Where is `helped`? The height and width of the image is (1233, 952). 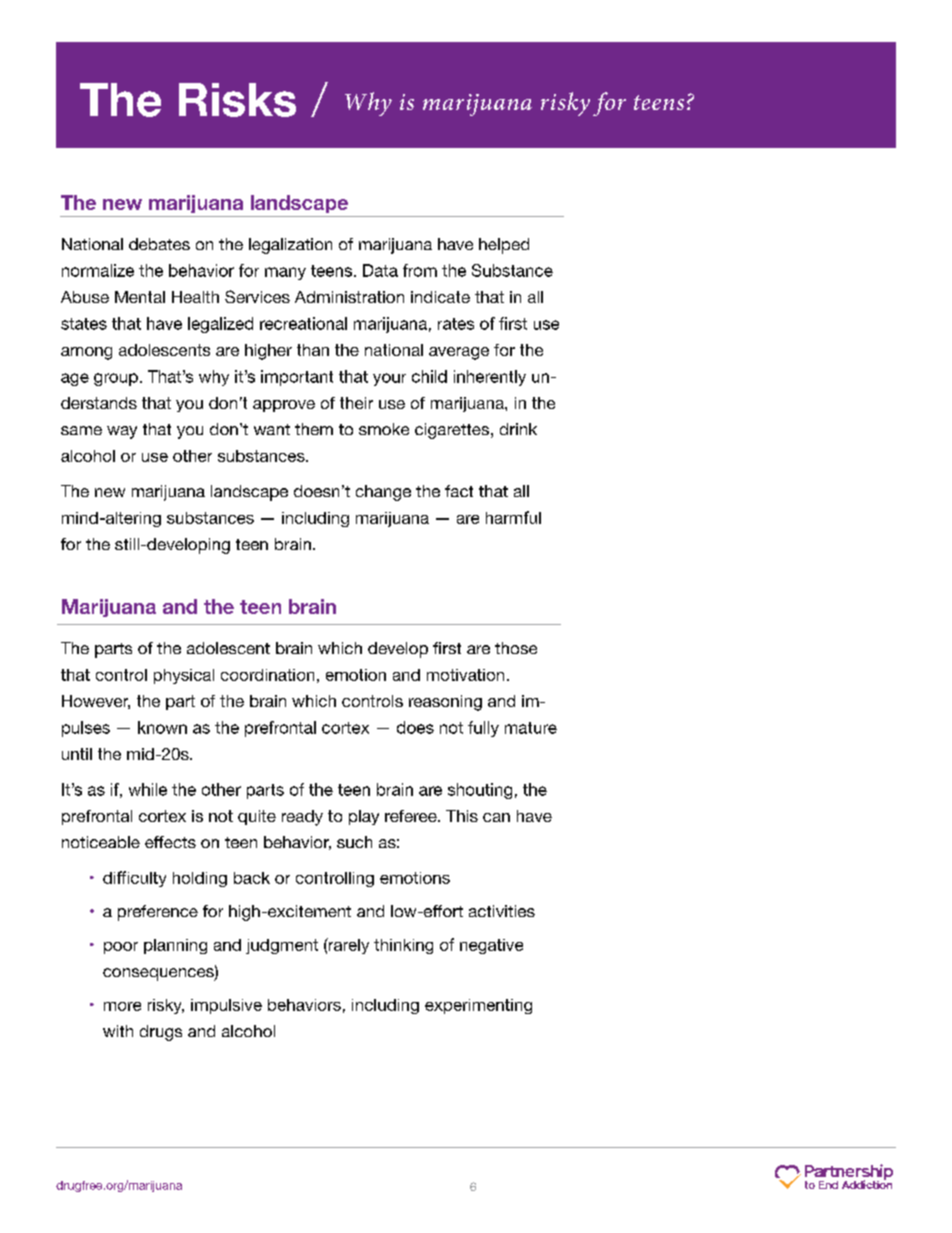
helped is located at coordinates (504, 246).
